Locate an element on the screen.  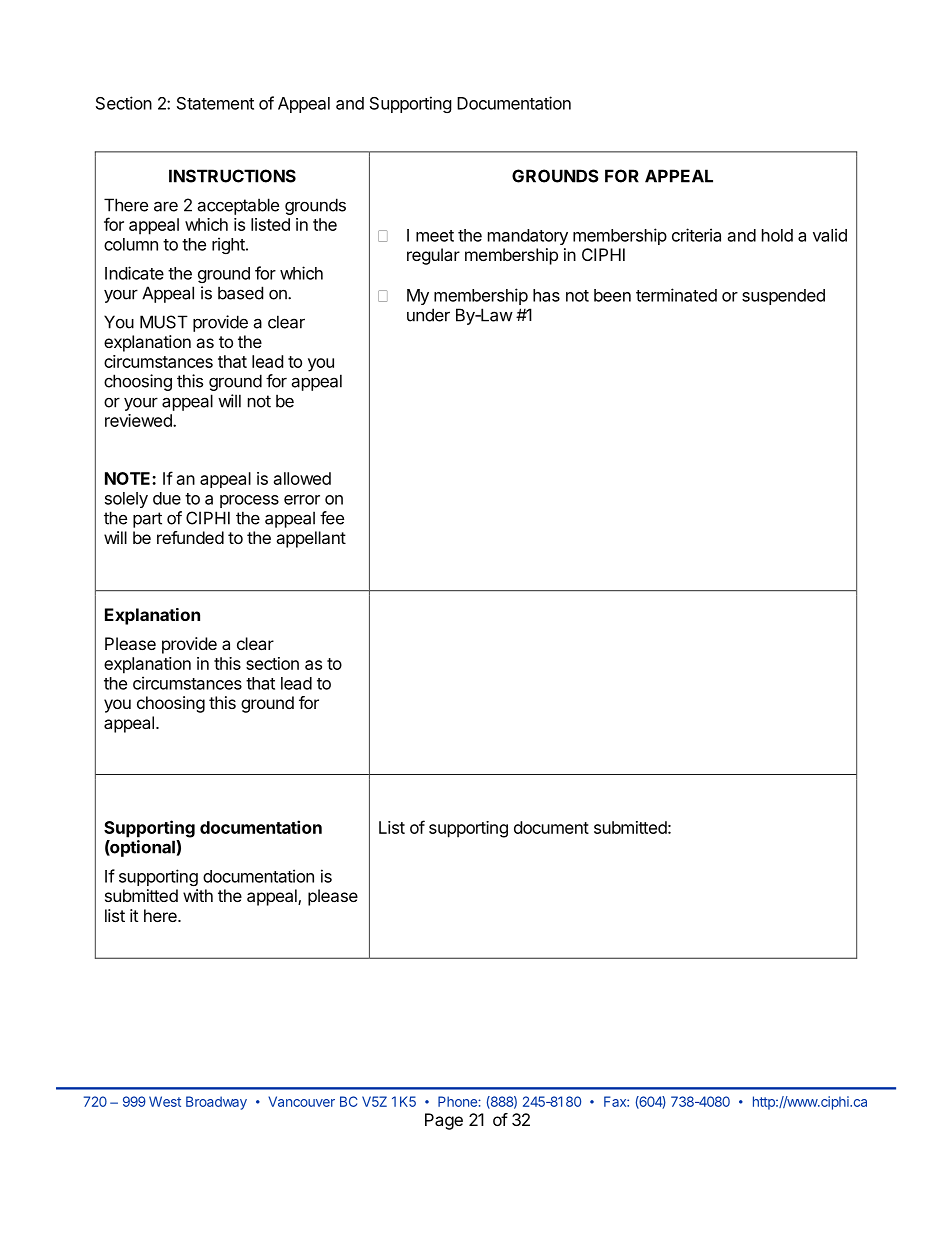
Broadway is located at coordinates (216, 1103).
